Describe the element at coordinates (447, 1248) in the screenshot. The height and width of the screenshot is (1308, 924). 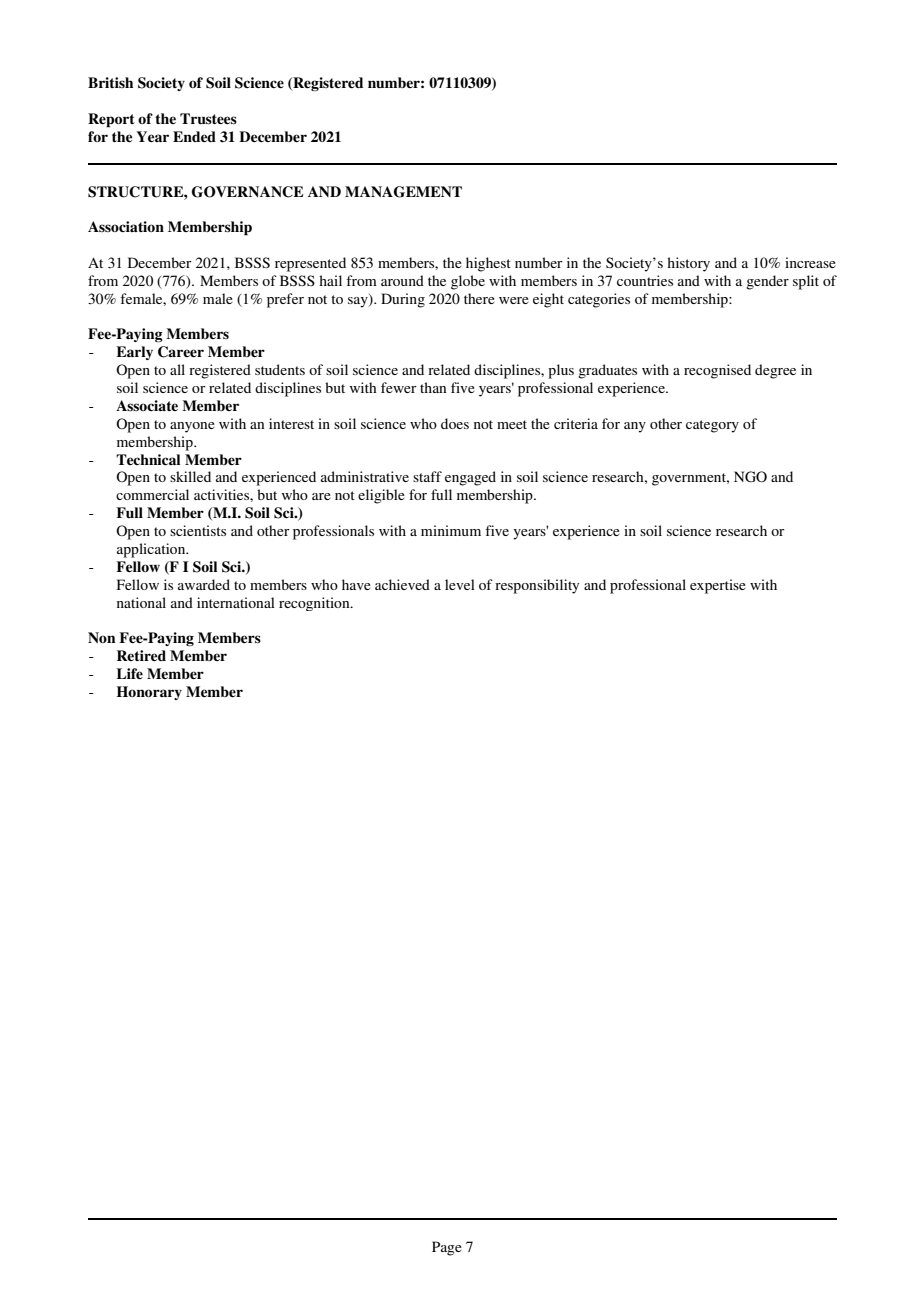
I see `Page` at that location.
